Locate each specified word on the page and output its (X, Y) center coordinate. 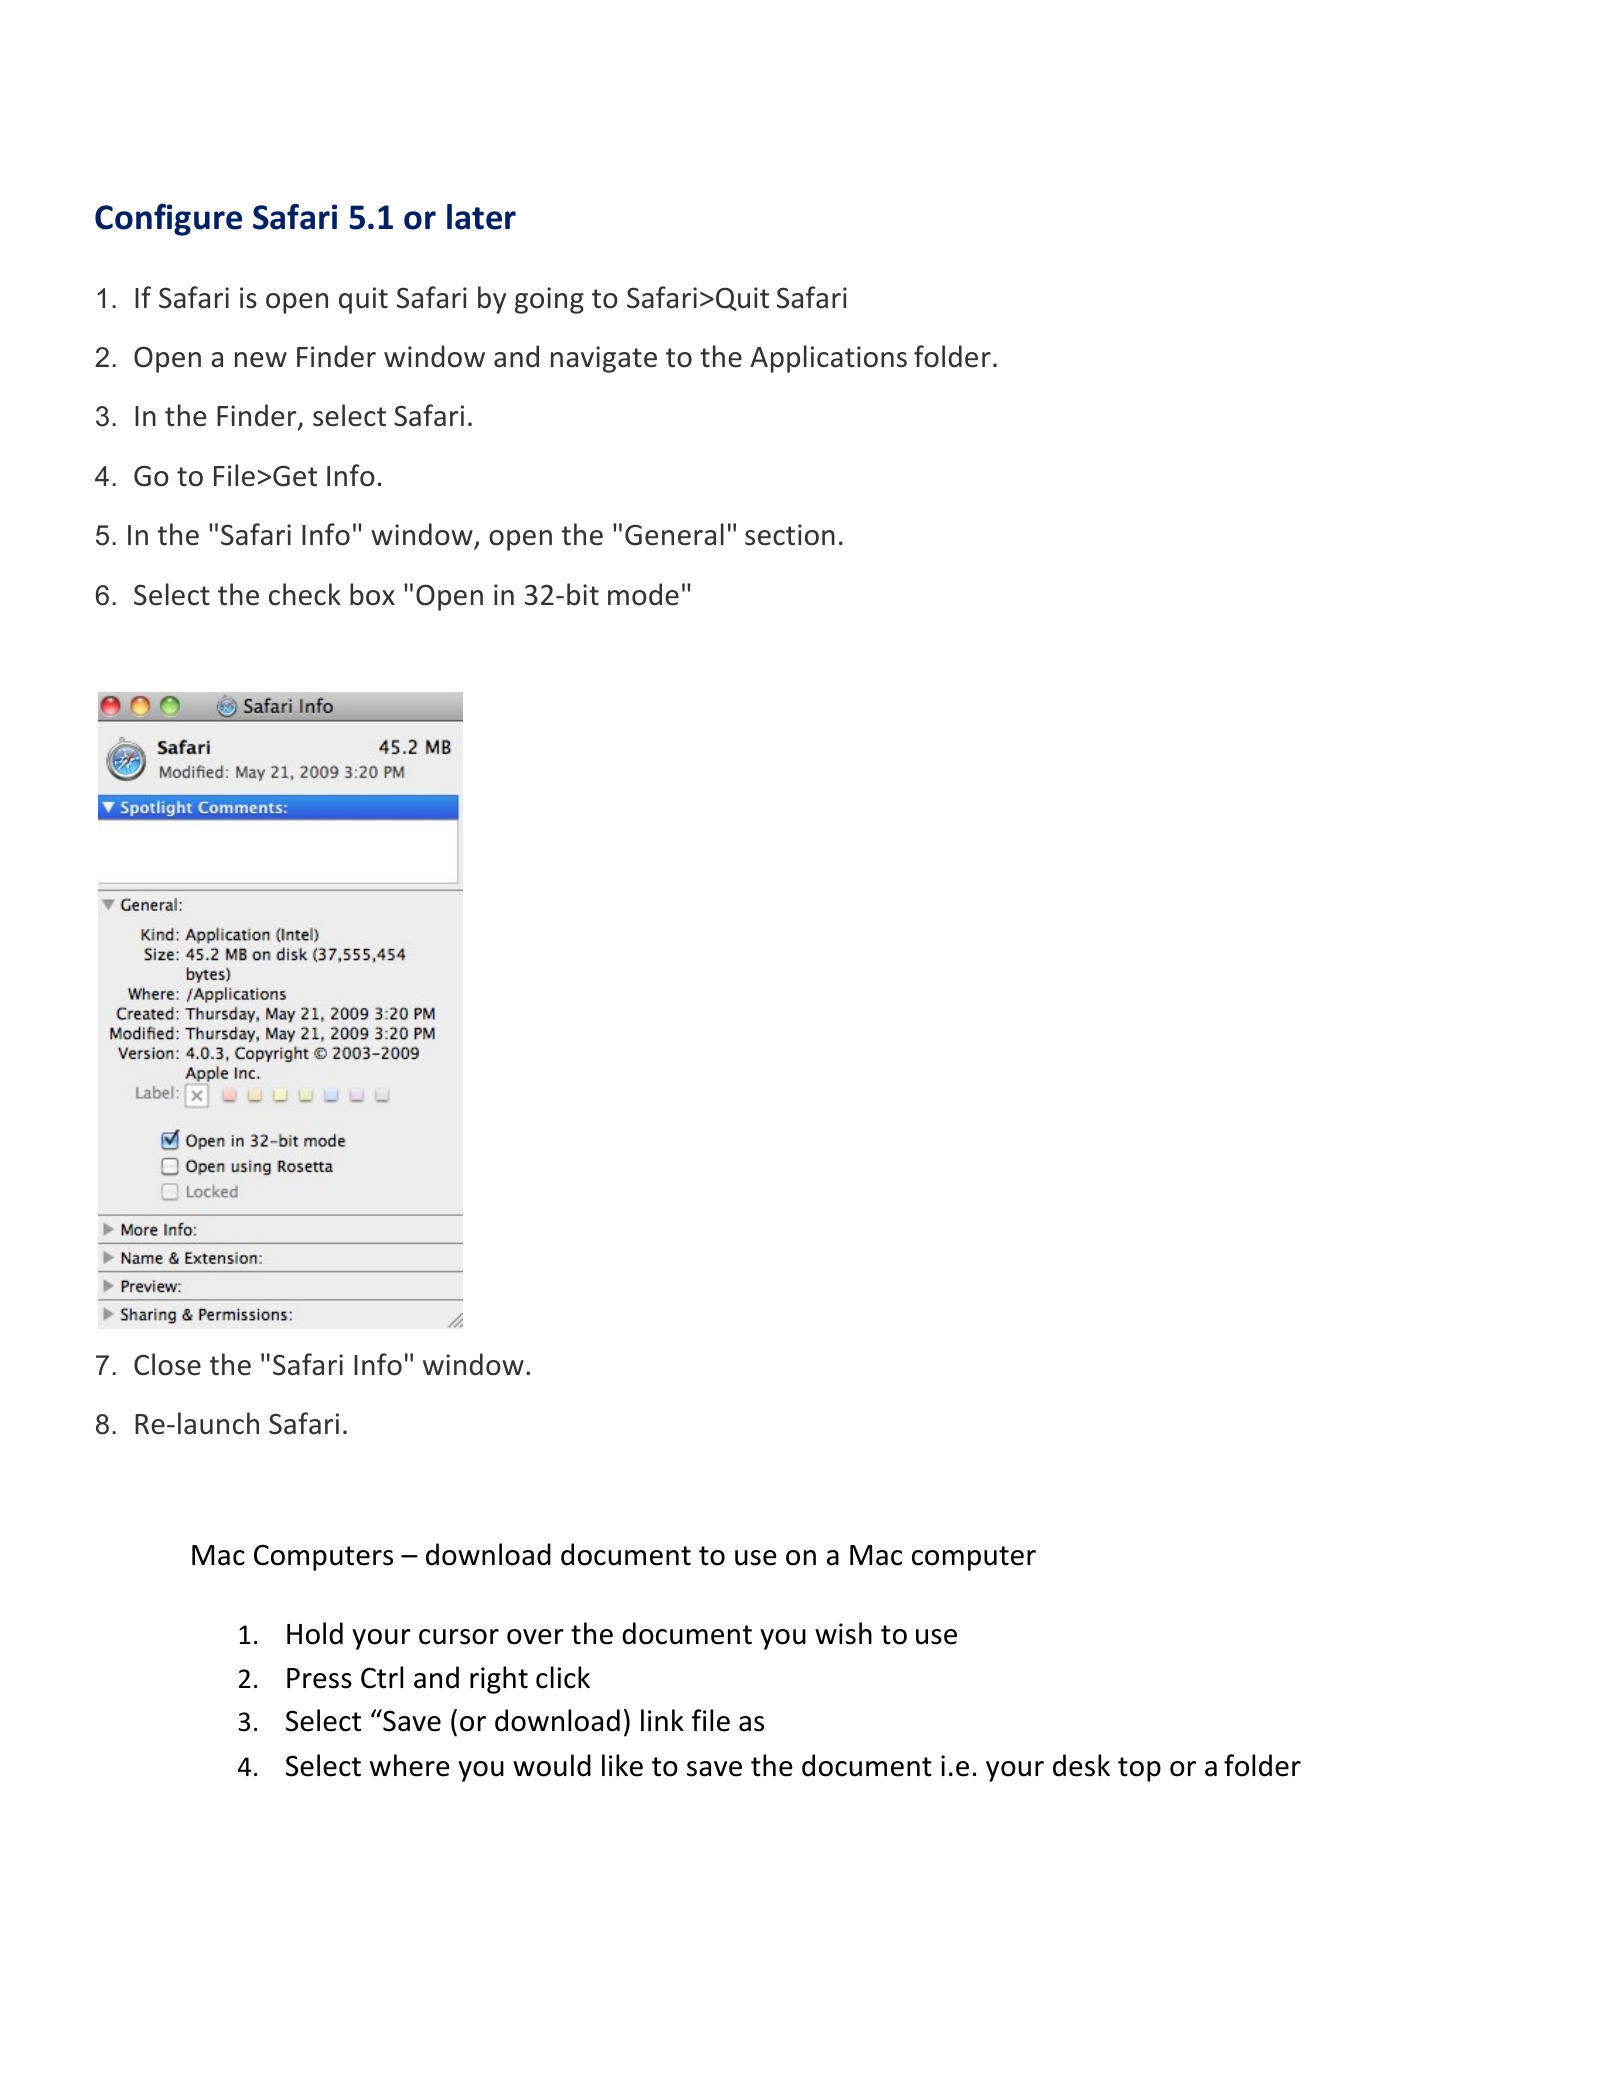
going (549, 300)
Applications (828, 359)
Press (319, 1678)
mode (643, 594)
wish (843, 1633)
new (261, 360)
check (305, 594)
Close (167, 1364)
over (535, 1637)
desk (1081, 1765)
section (790, 535)
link (662, 1720)
